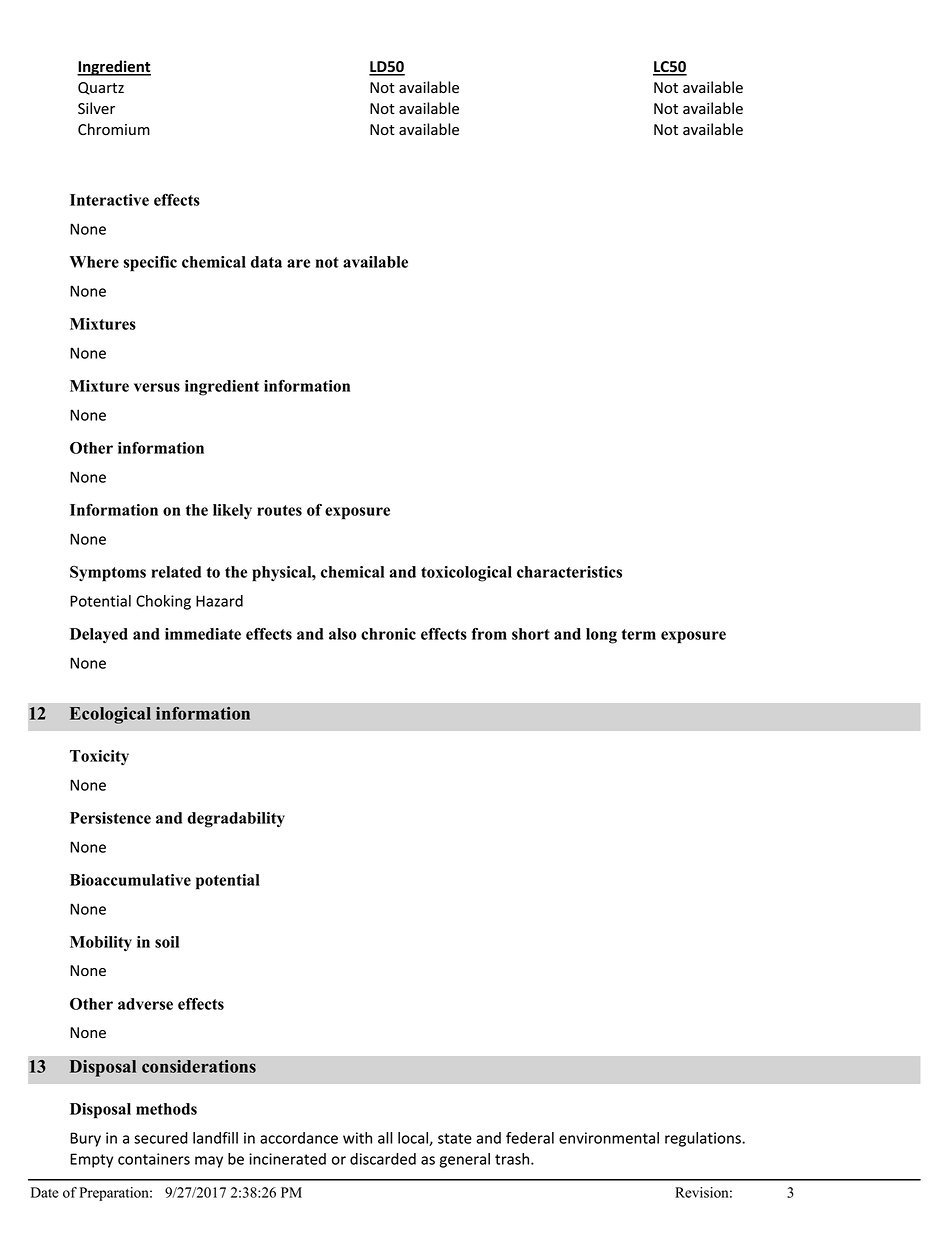 The image size is (952, 1233). Describe the element at coordinates (110, 818) in the screenshot. I see `Persistence` at that location.
